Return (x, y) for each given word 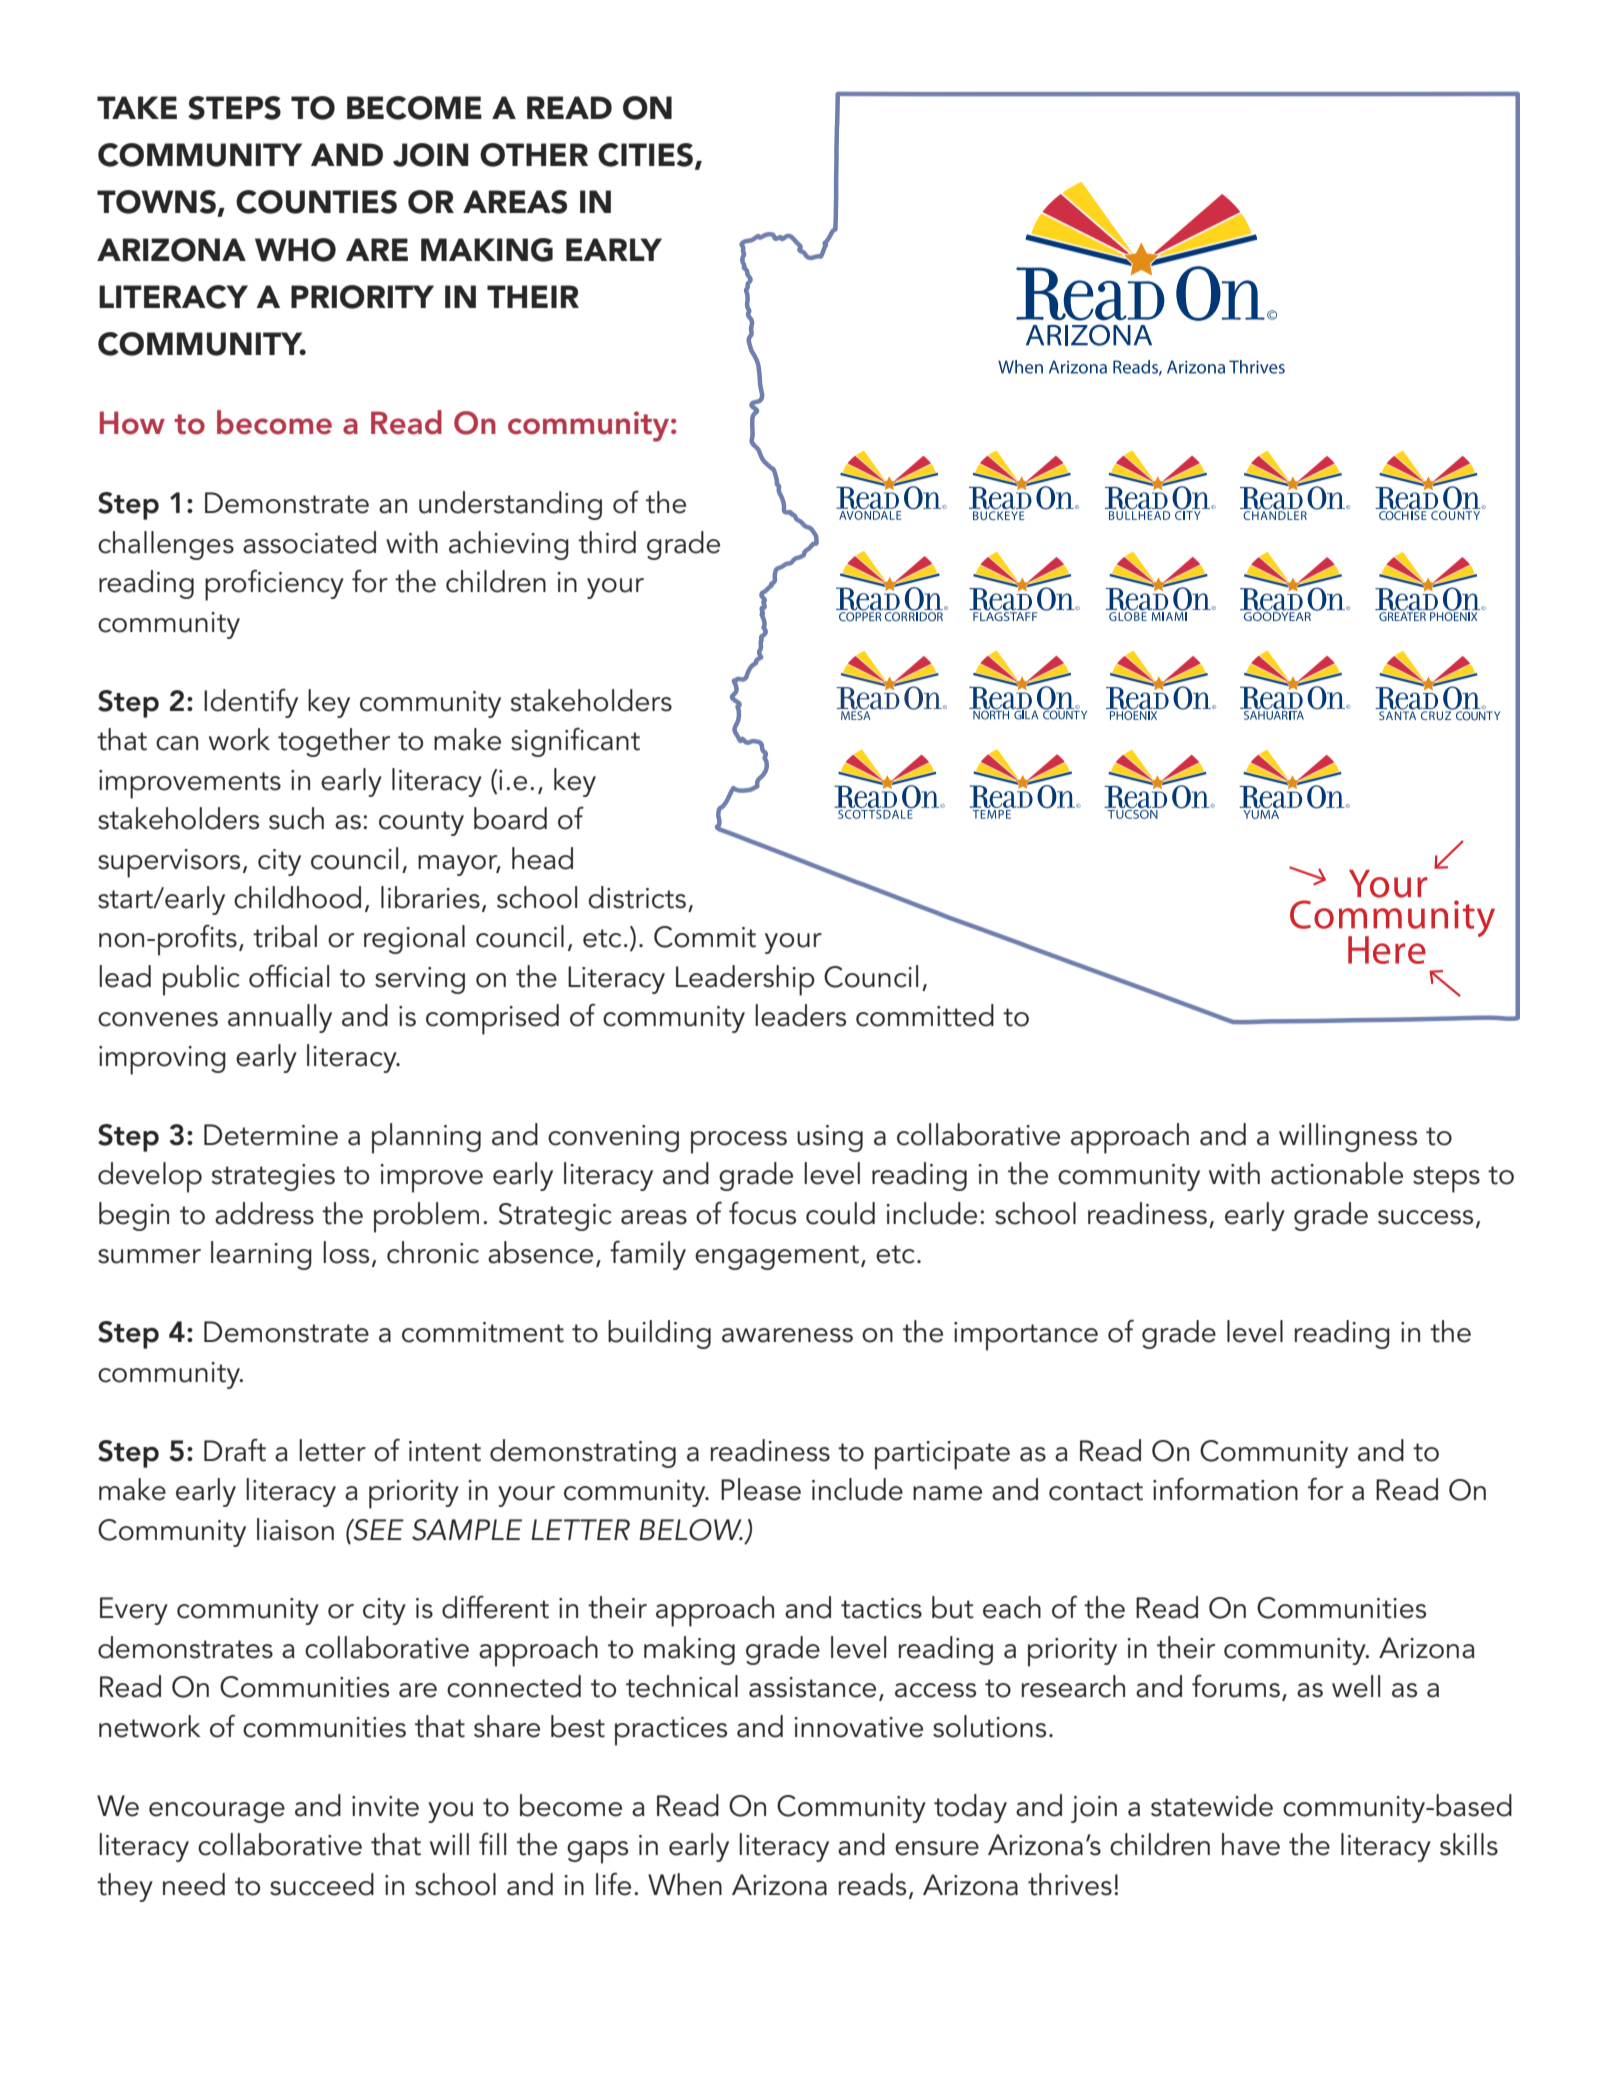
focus (762, 1213)
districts (637, 897)
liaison (295, 1529)
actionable (1337, 1173)
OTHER (534, 155)
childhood (297, 897)
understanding (510, 505)
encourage (217, 1812)
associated (309, 542)
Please (761, 1489)
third (607, 542)
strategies (273, 1177)
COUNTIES (316, 202)
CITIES (645, 155)
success (1425, 1217)
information (1225, 1489)
